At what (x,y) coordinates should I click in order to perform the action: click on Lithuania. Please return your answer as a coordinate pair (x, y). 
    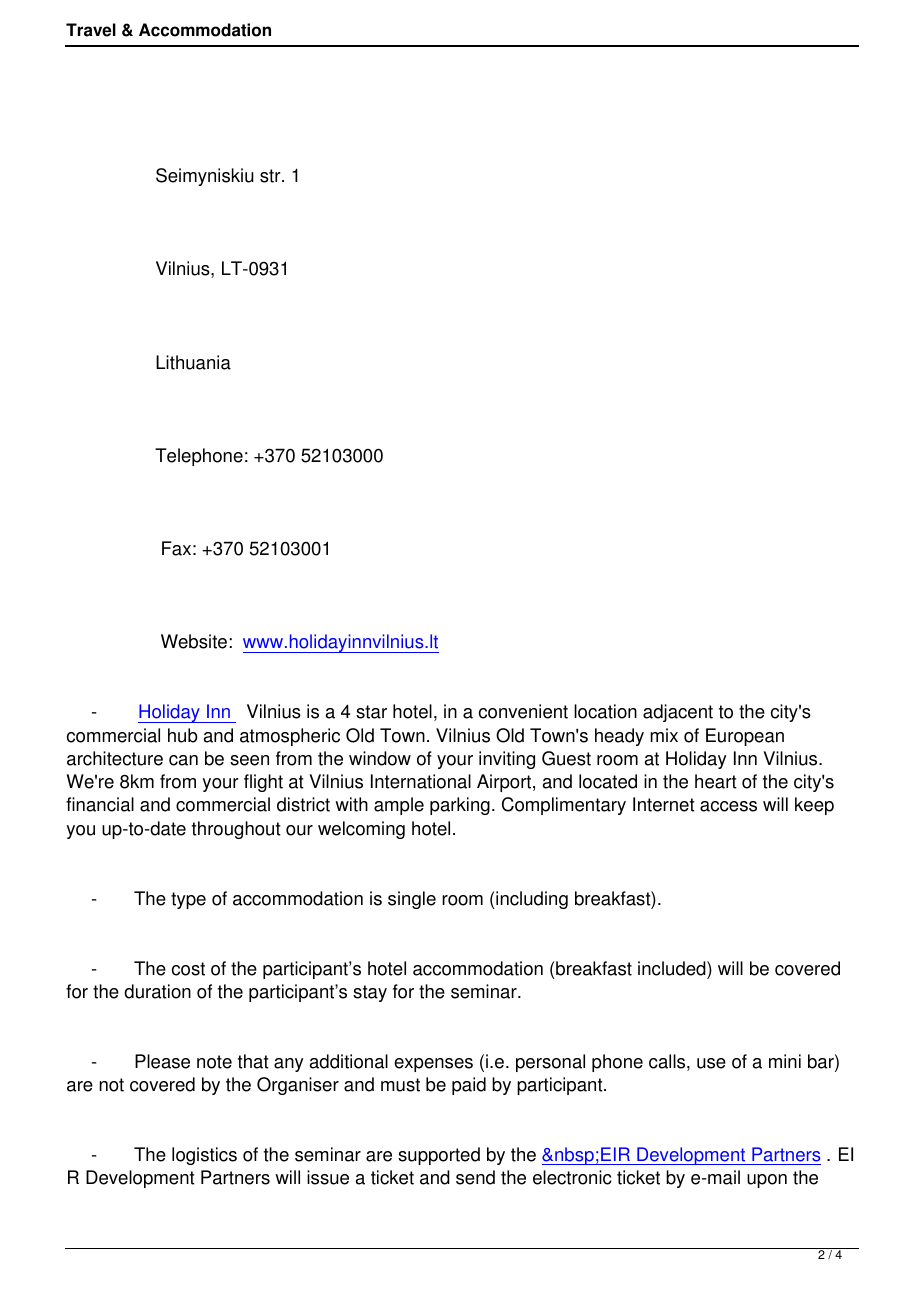
    Looking at the image, I should click on (193, 362).
